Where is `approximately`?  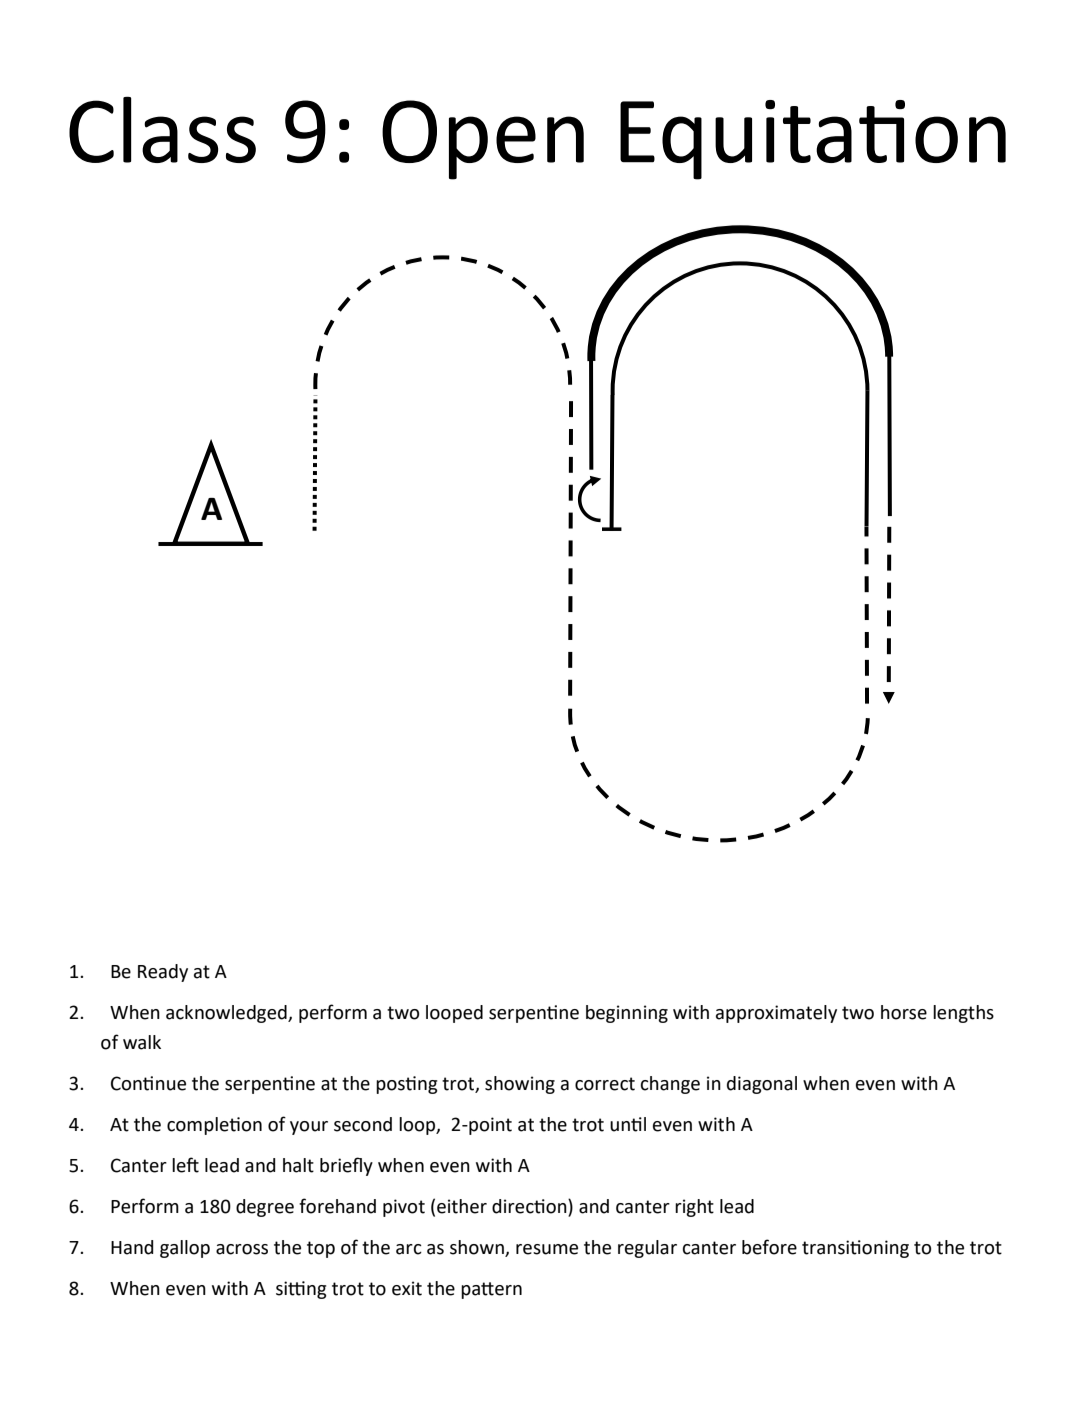 approximately is located at coordinates (776, 1014).
